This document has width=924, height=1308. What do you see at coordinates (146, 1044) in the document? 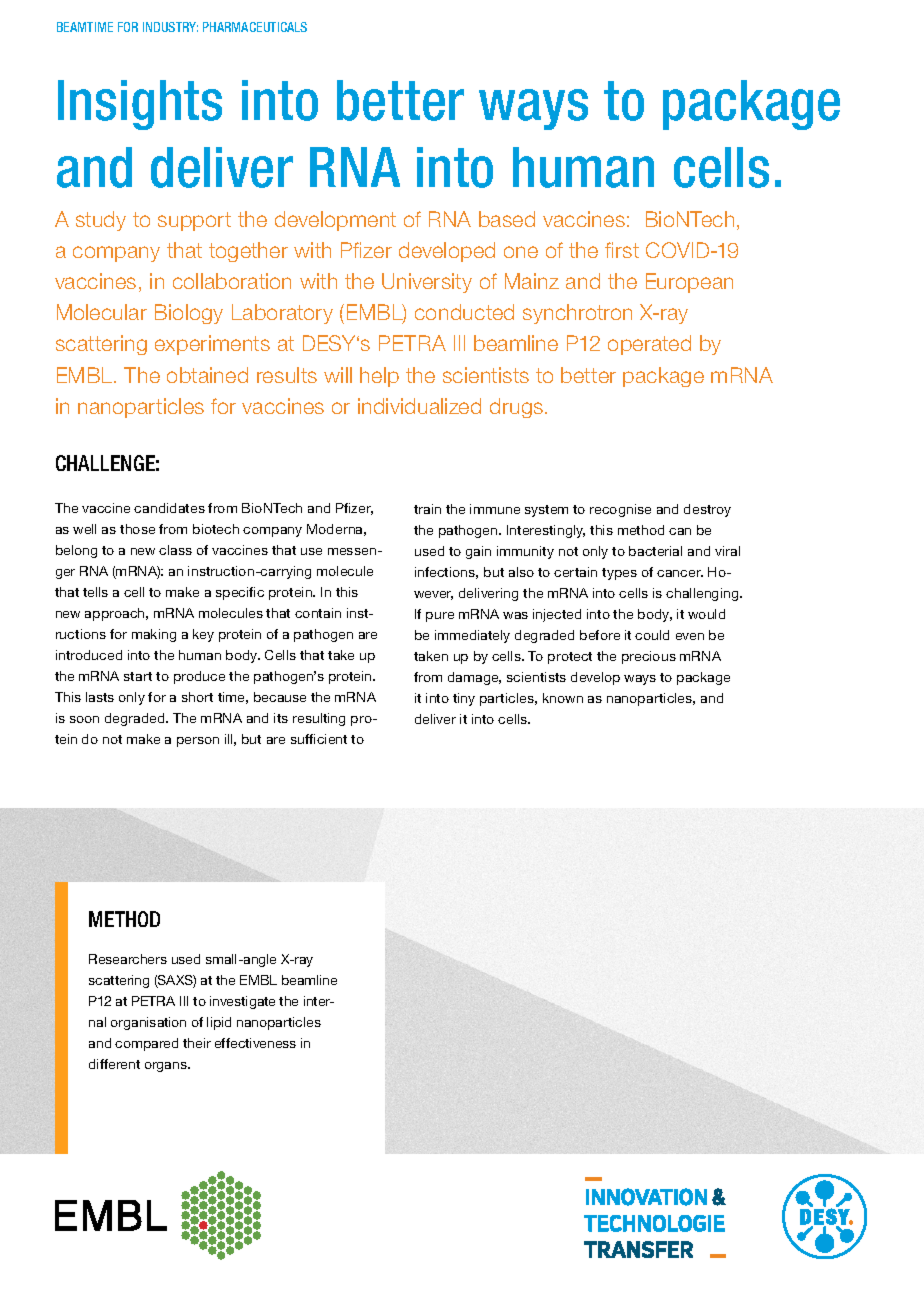
I see `compared` at bounding box center [146, 1044].
